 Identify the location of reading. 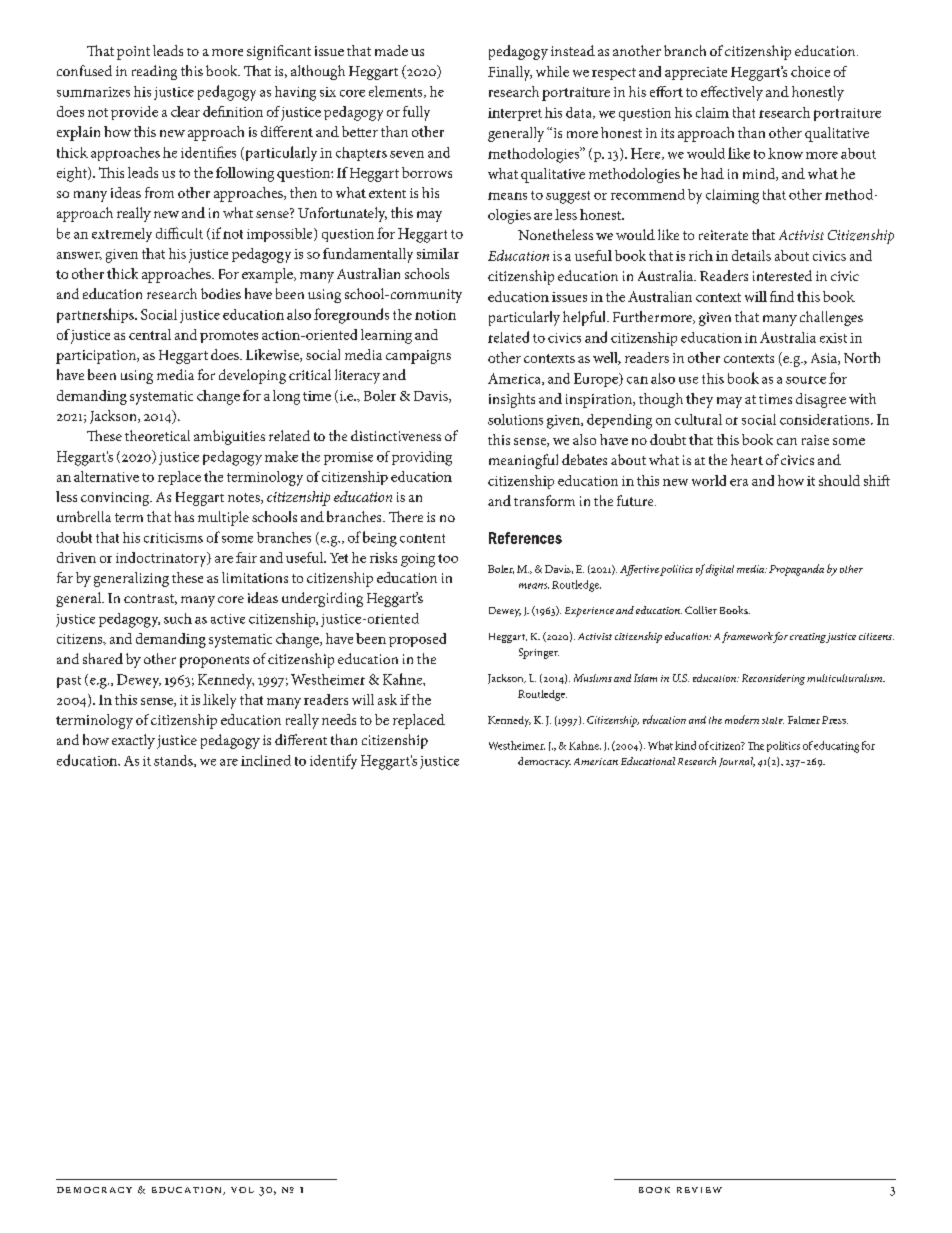
(154, 72).
